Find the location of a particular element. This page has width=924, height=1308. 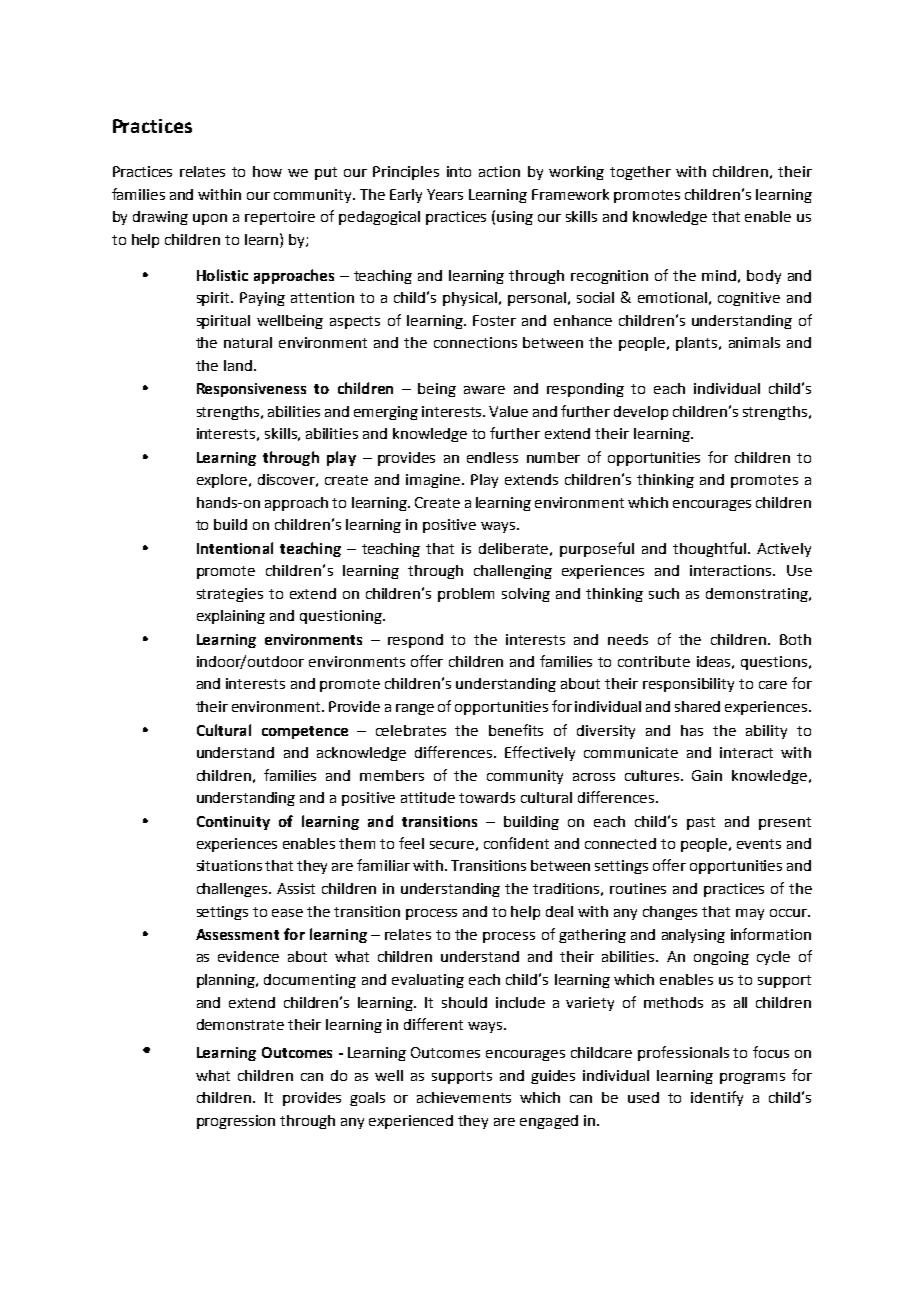

achievements is located at coordinates (464, 1097).
